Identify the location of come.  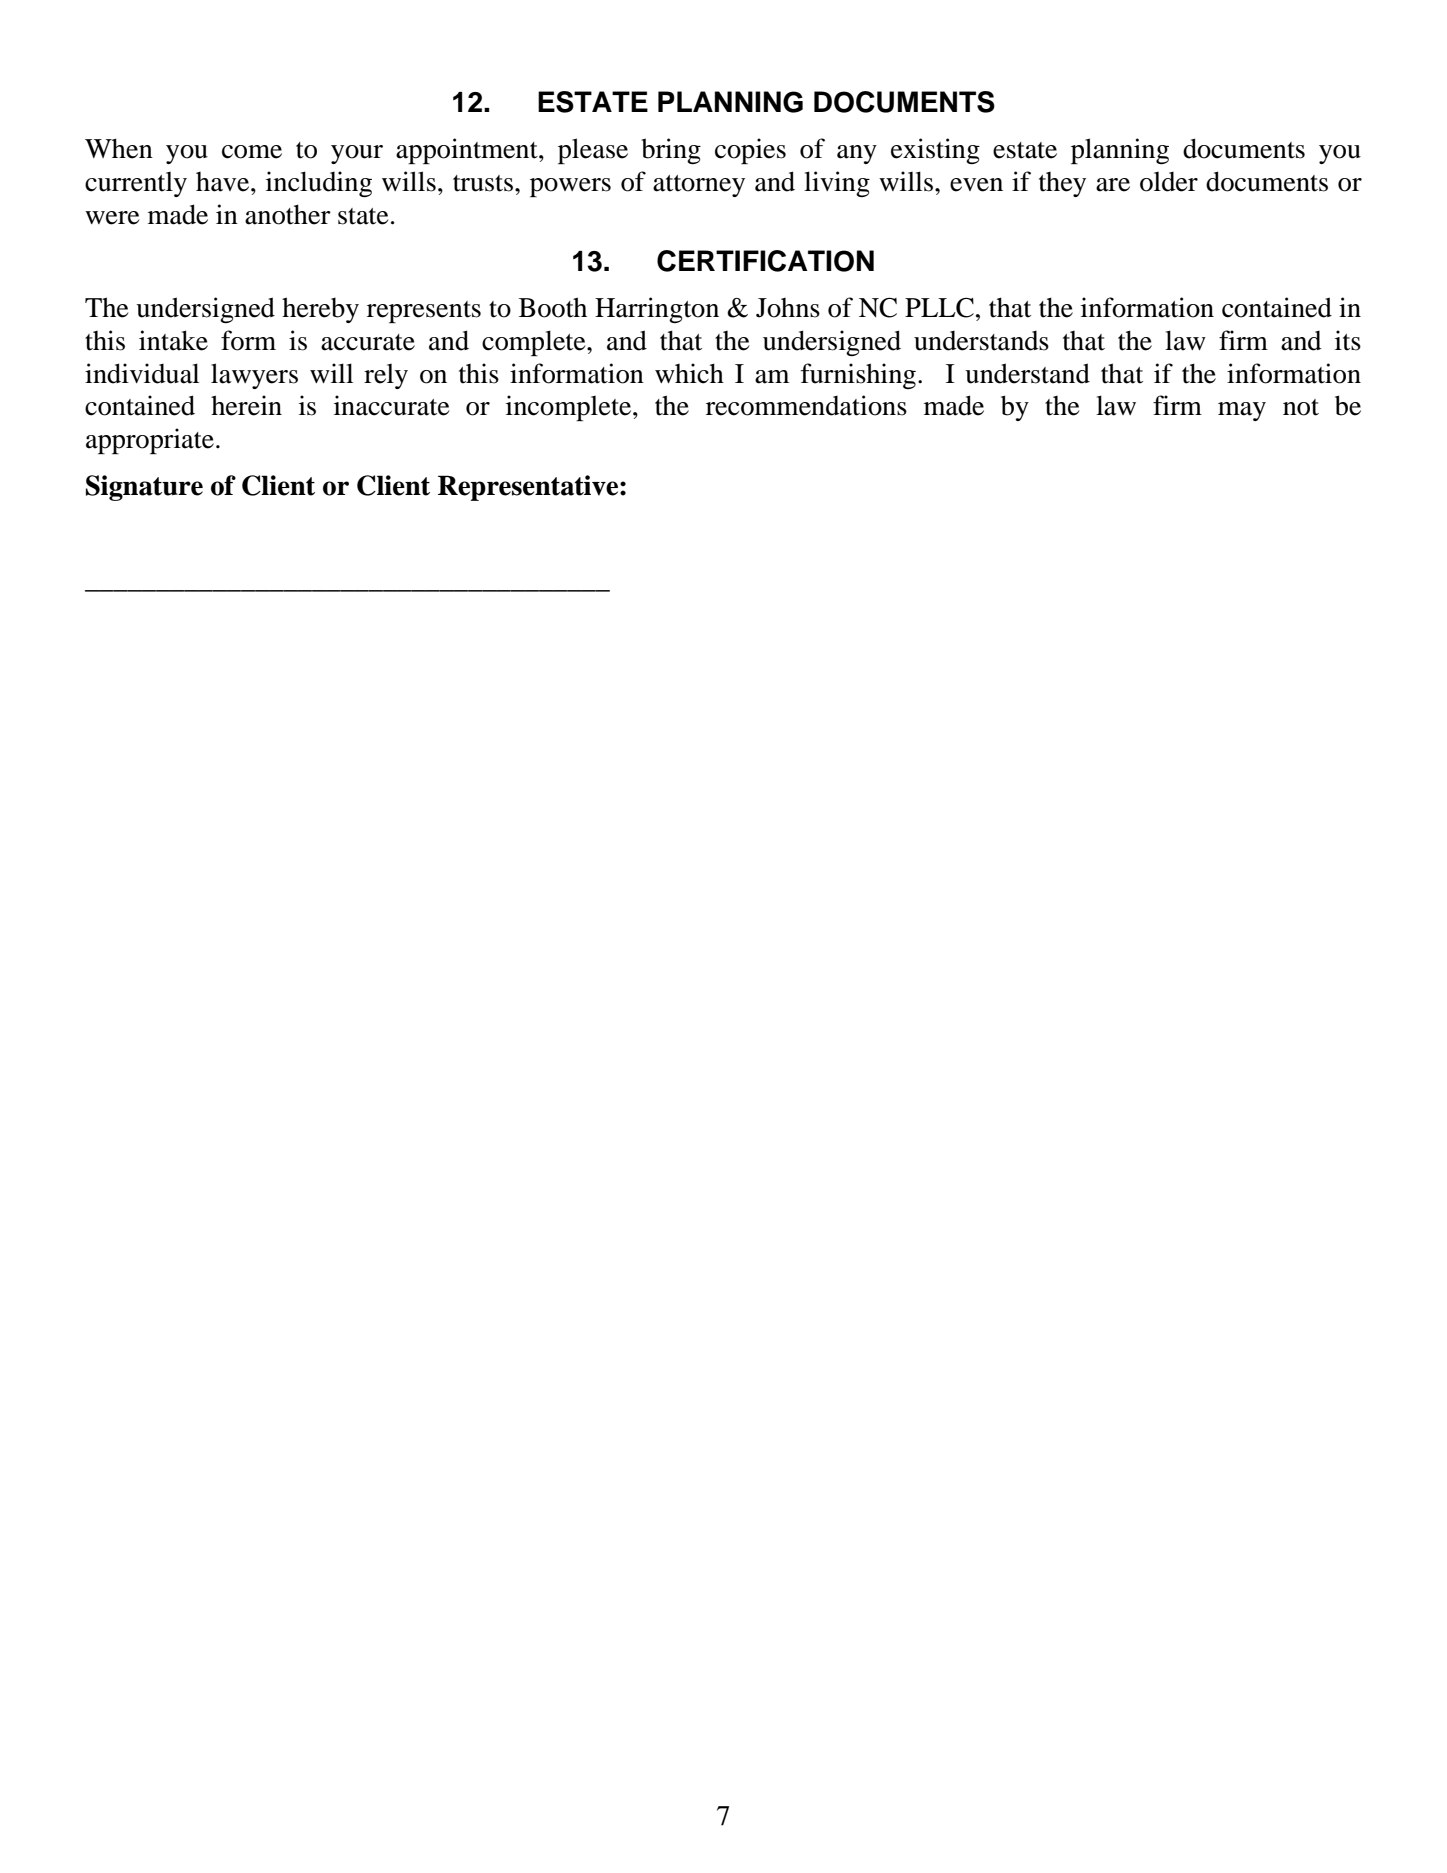
(252, 152).
